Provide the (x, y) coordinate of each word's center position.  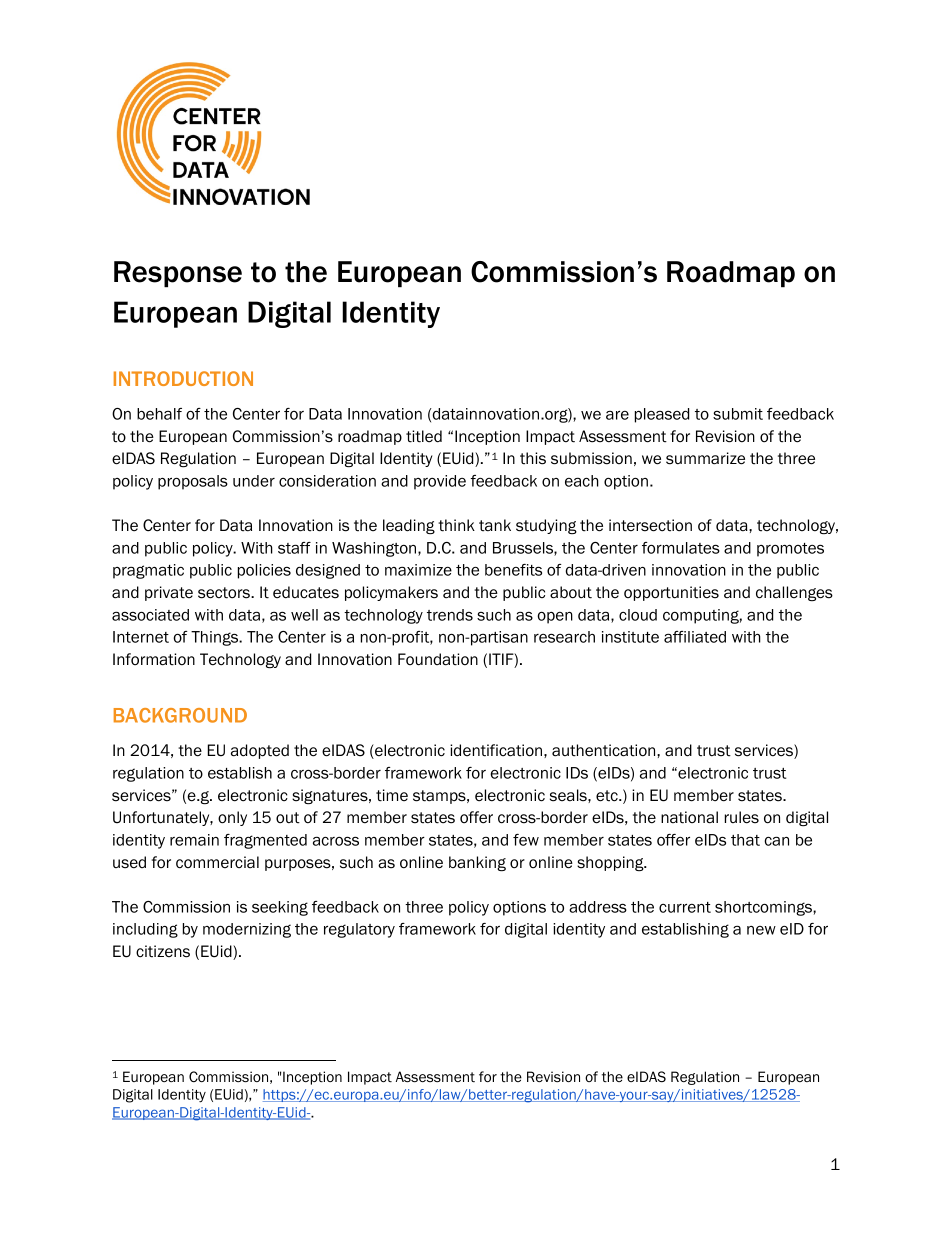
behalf (159, 414)
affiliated (695, 637)
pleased (662, 415)
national (689, 817)
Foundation (438, 659)
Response (178, 274)
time (392, 795)
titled (424, 436)
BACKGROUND (180, 715)
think (456, 525)
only (232, 818)
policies (264, 571)
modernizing (247, 930)
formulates (681, 548)
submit (738, 414)
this (533, 458)
